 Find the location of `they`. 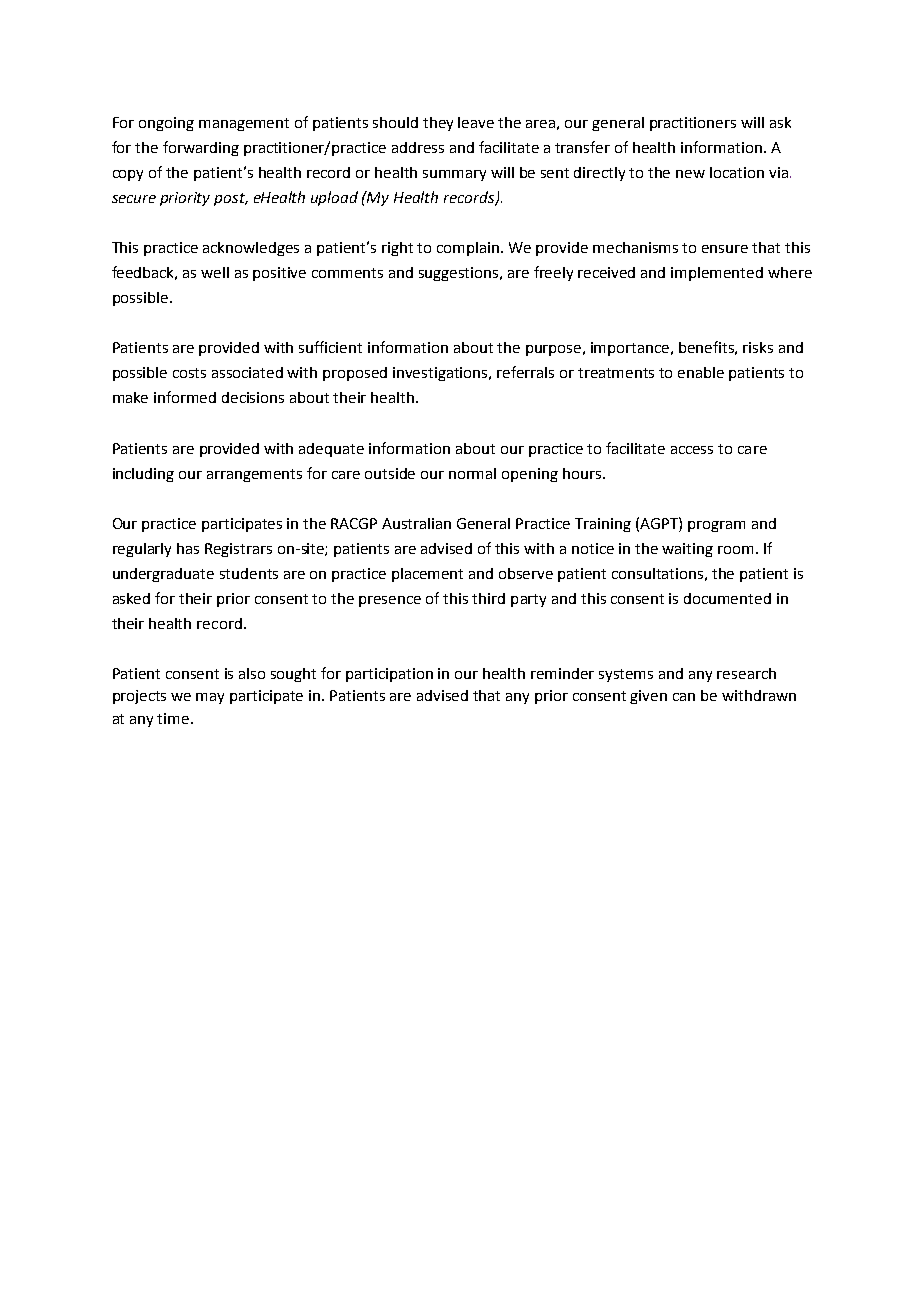

they is located at coordinates (438, 124).
